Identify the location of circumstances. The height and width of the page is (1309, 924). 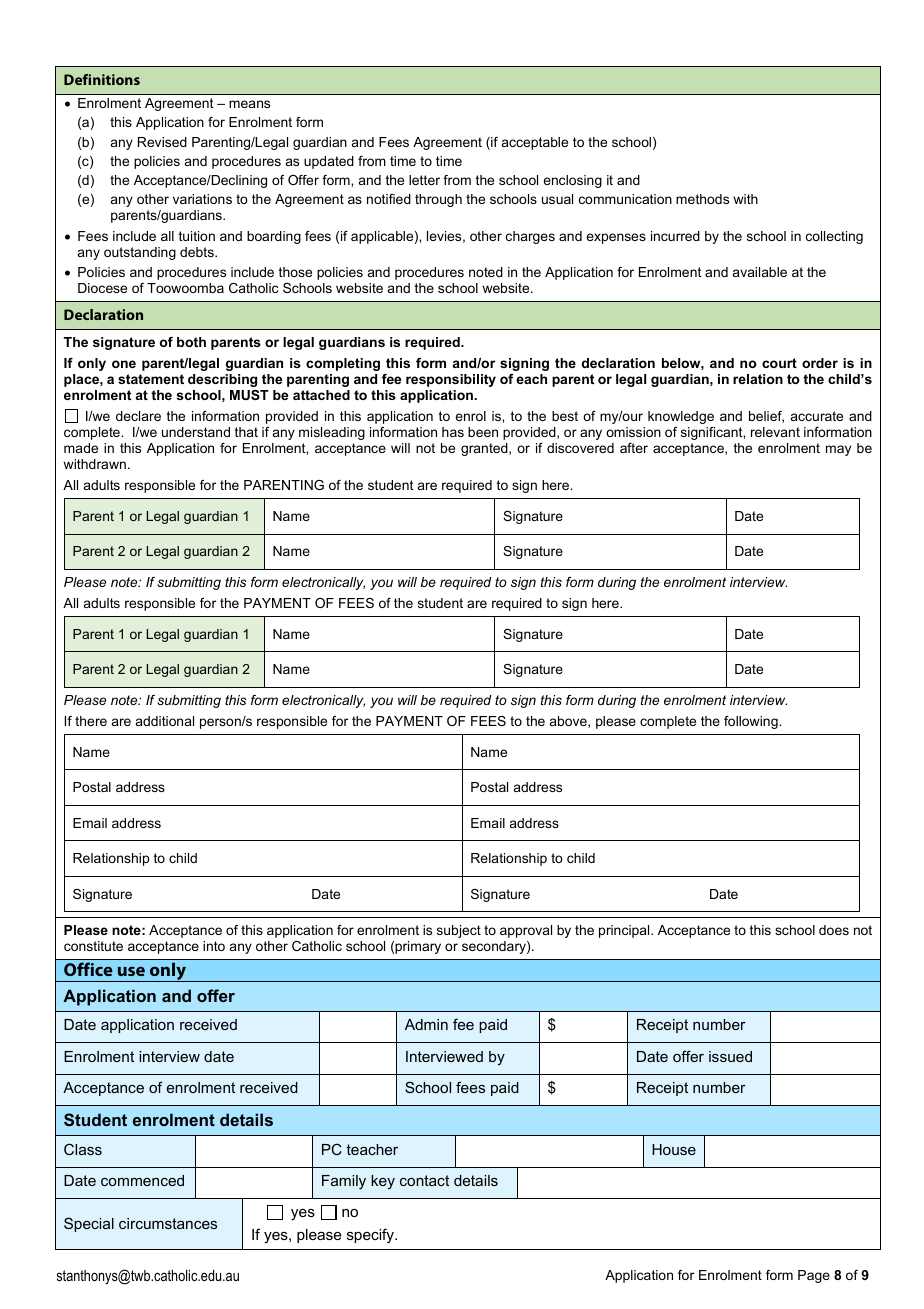
(168, 1223).
